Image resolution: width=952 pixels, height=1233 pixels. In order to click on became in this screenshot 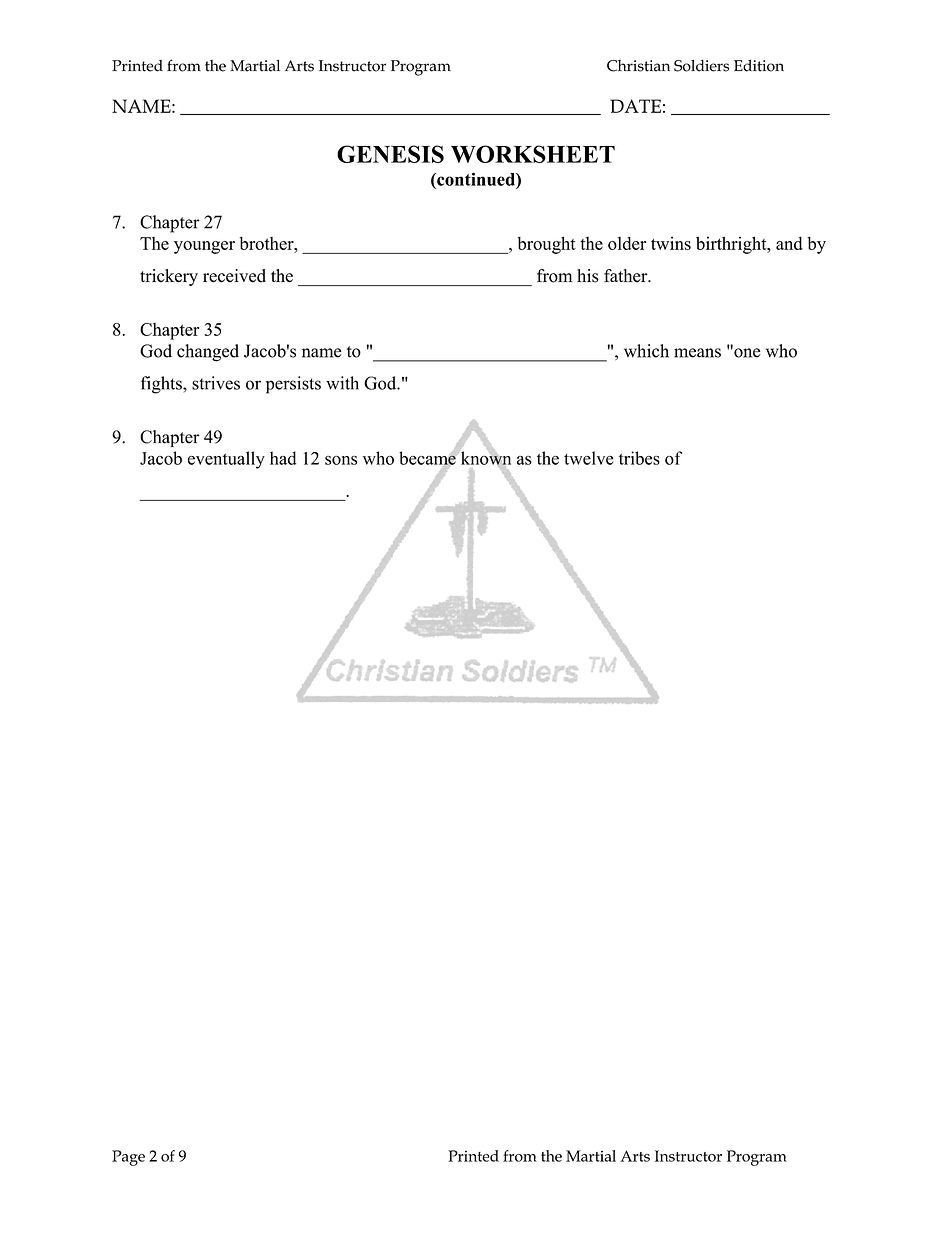, I will do `click(428, 459)`.
